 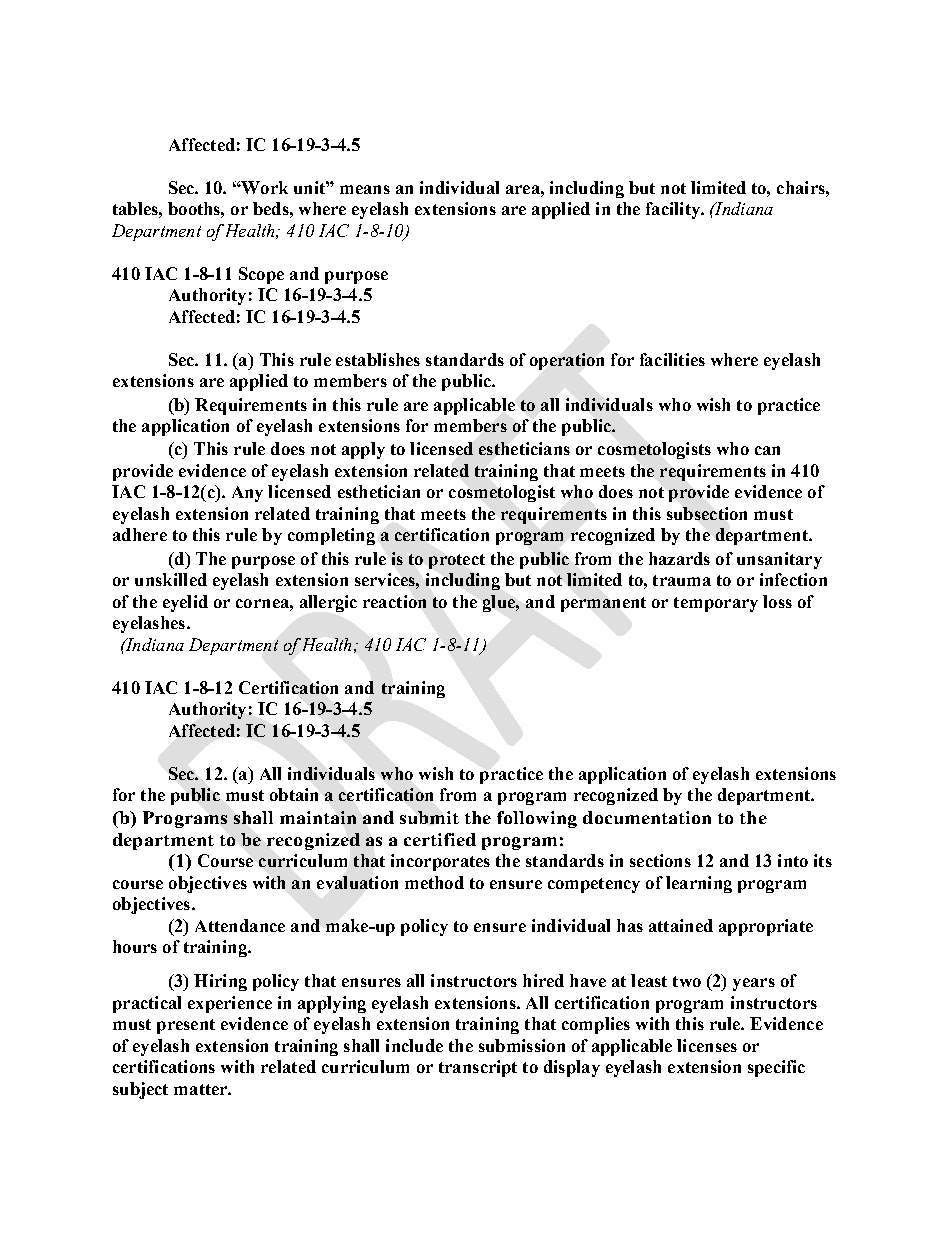 What do you see at coordinates (247, 494) in the screenshot?
I see `Any` at bounding box center [247, 494].
